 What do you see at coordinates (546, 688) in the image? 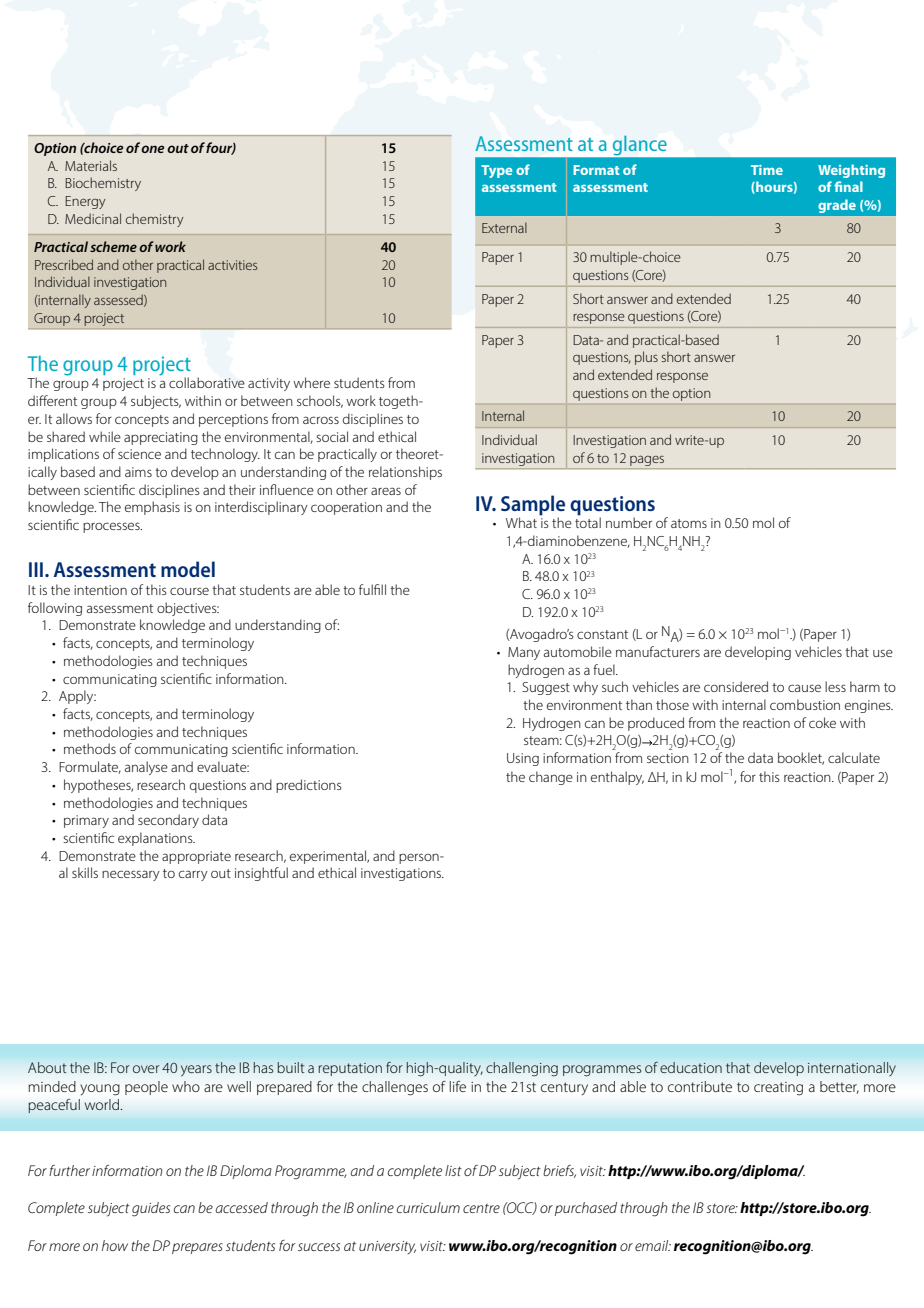
I see `Suggest` at bounding box center [546, 688].
